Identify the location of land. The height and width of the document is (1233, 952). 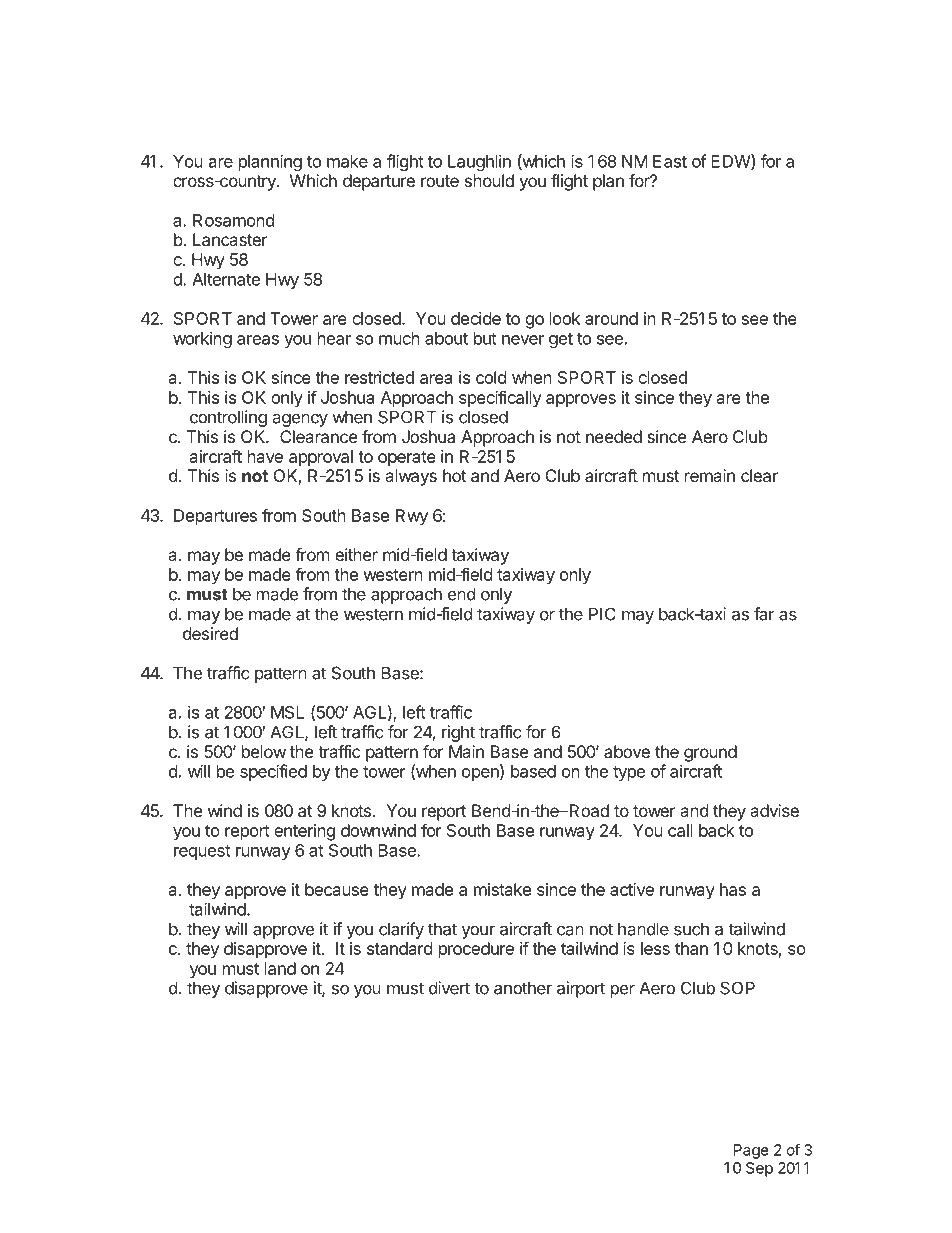
(280, 968).
